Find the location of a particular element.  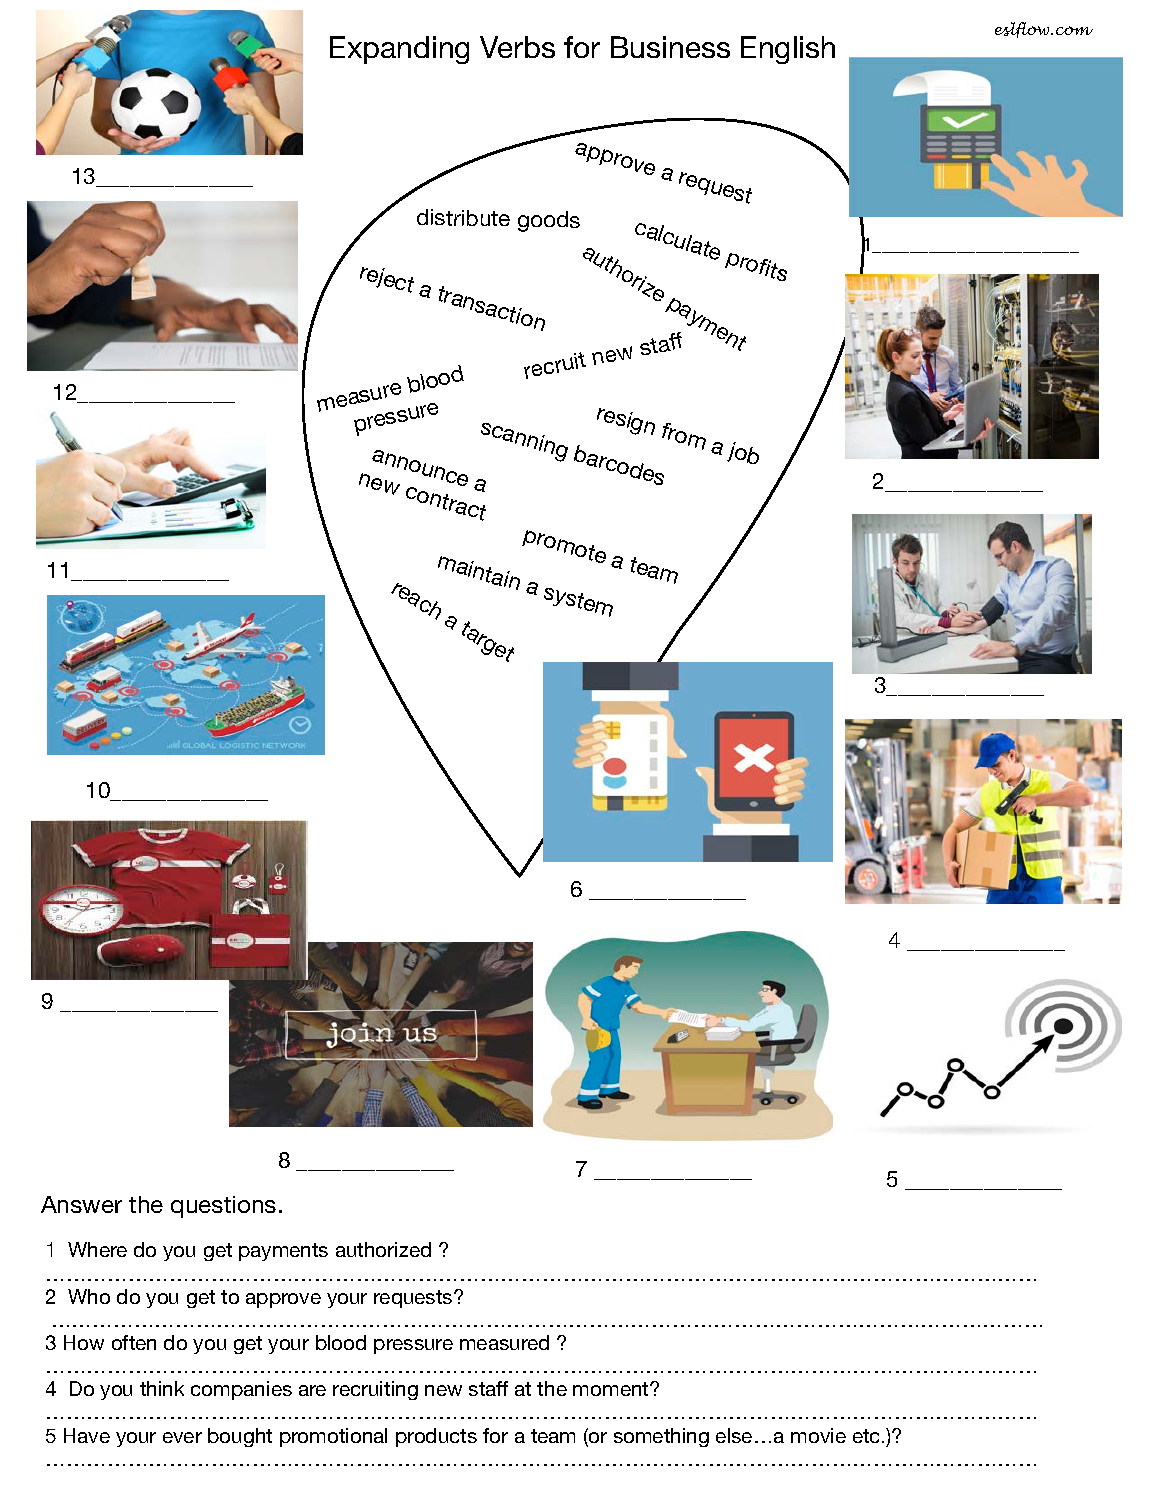

goods is located at coordinates (549, 221).
